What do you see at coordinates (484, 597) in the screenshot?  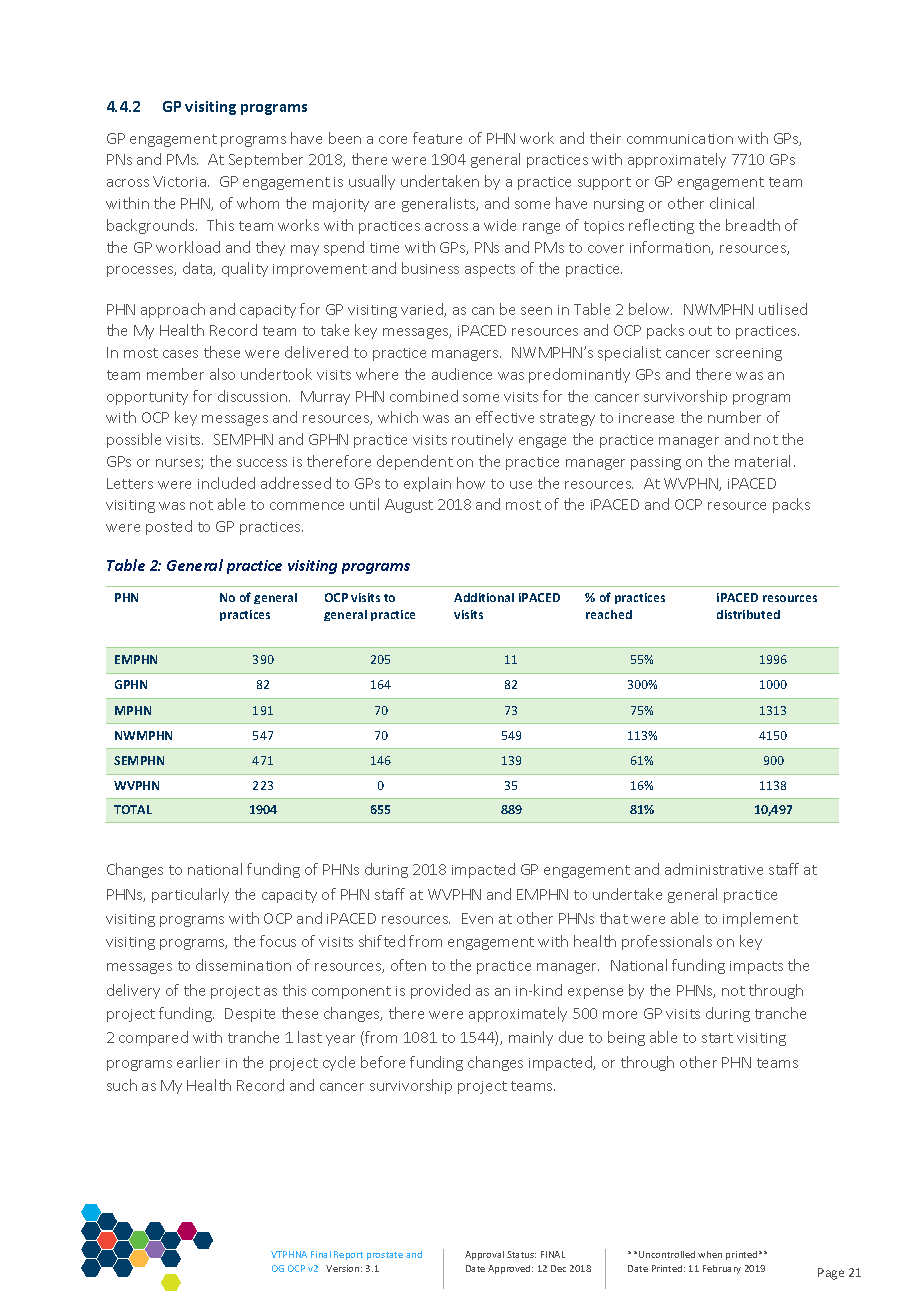 I see `Additional` at bounding box center [484, 597].
